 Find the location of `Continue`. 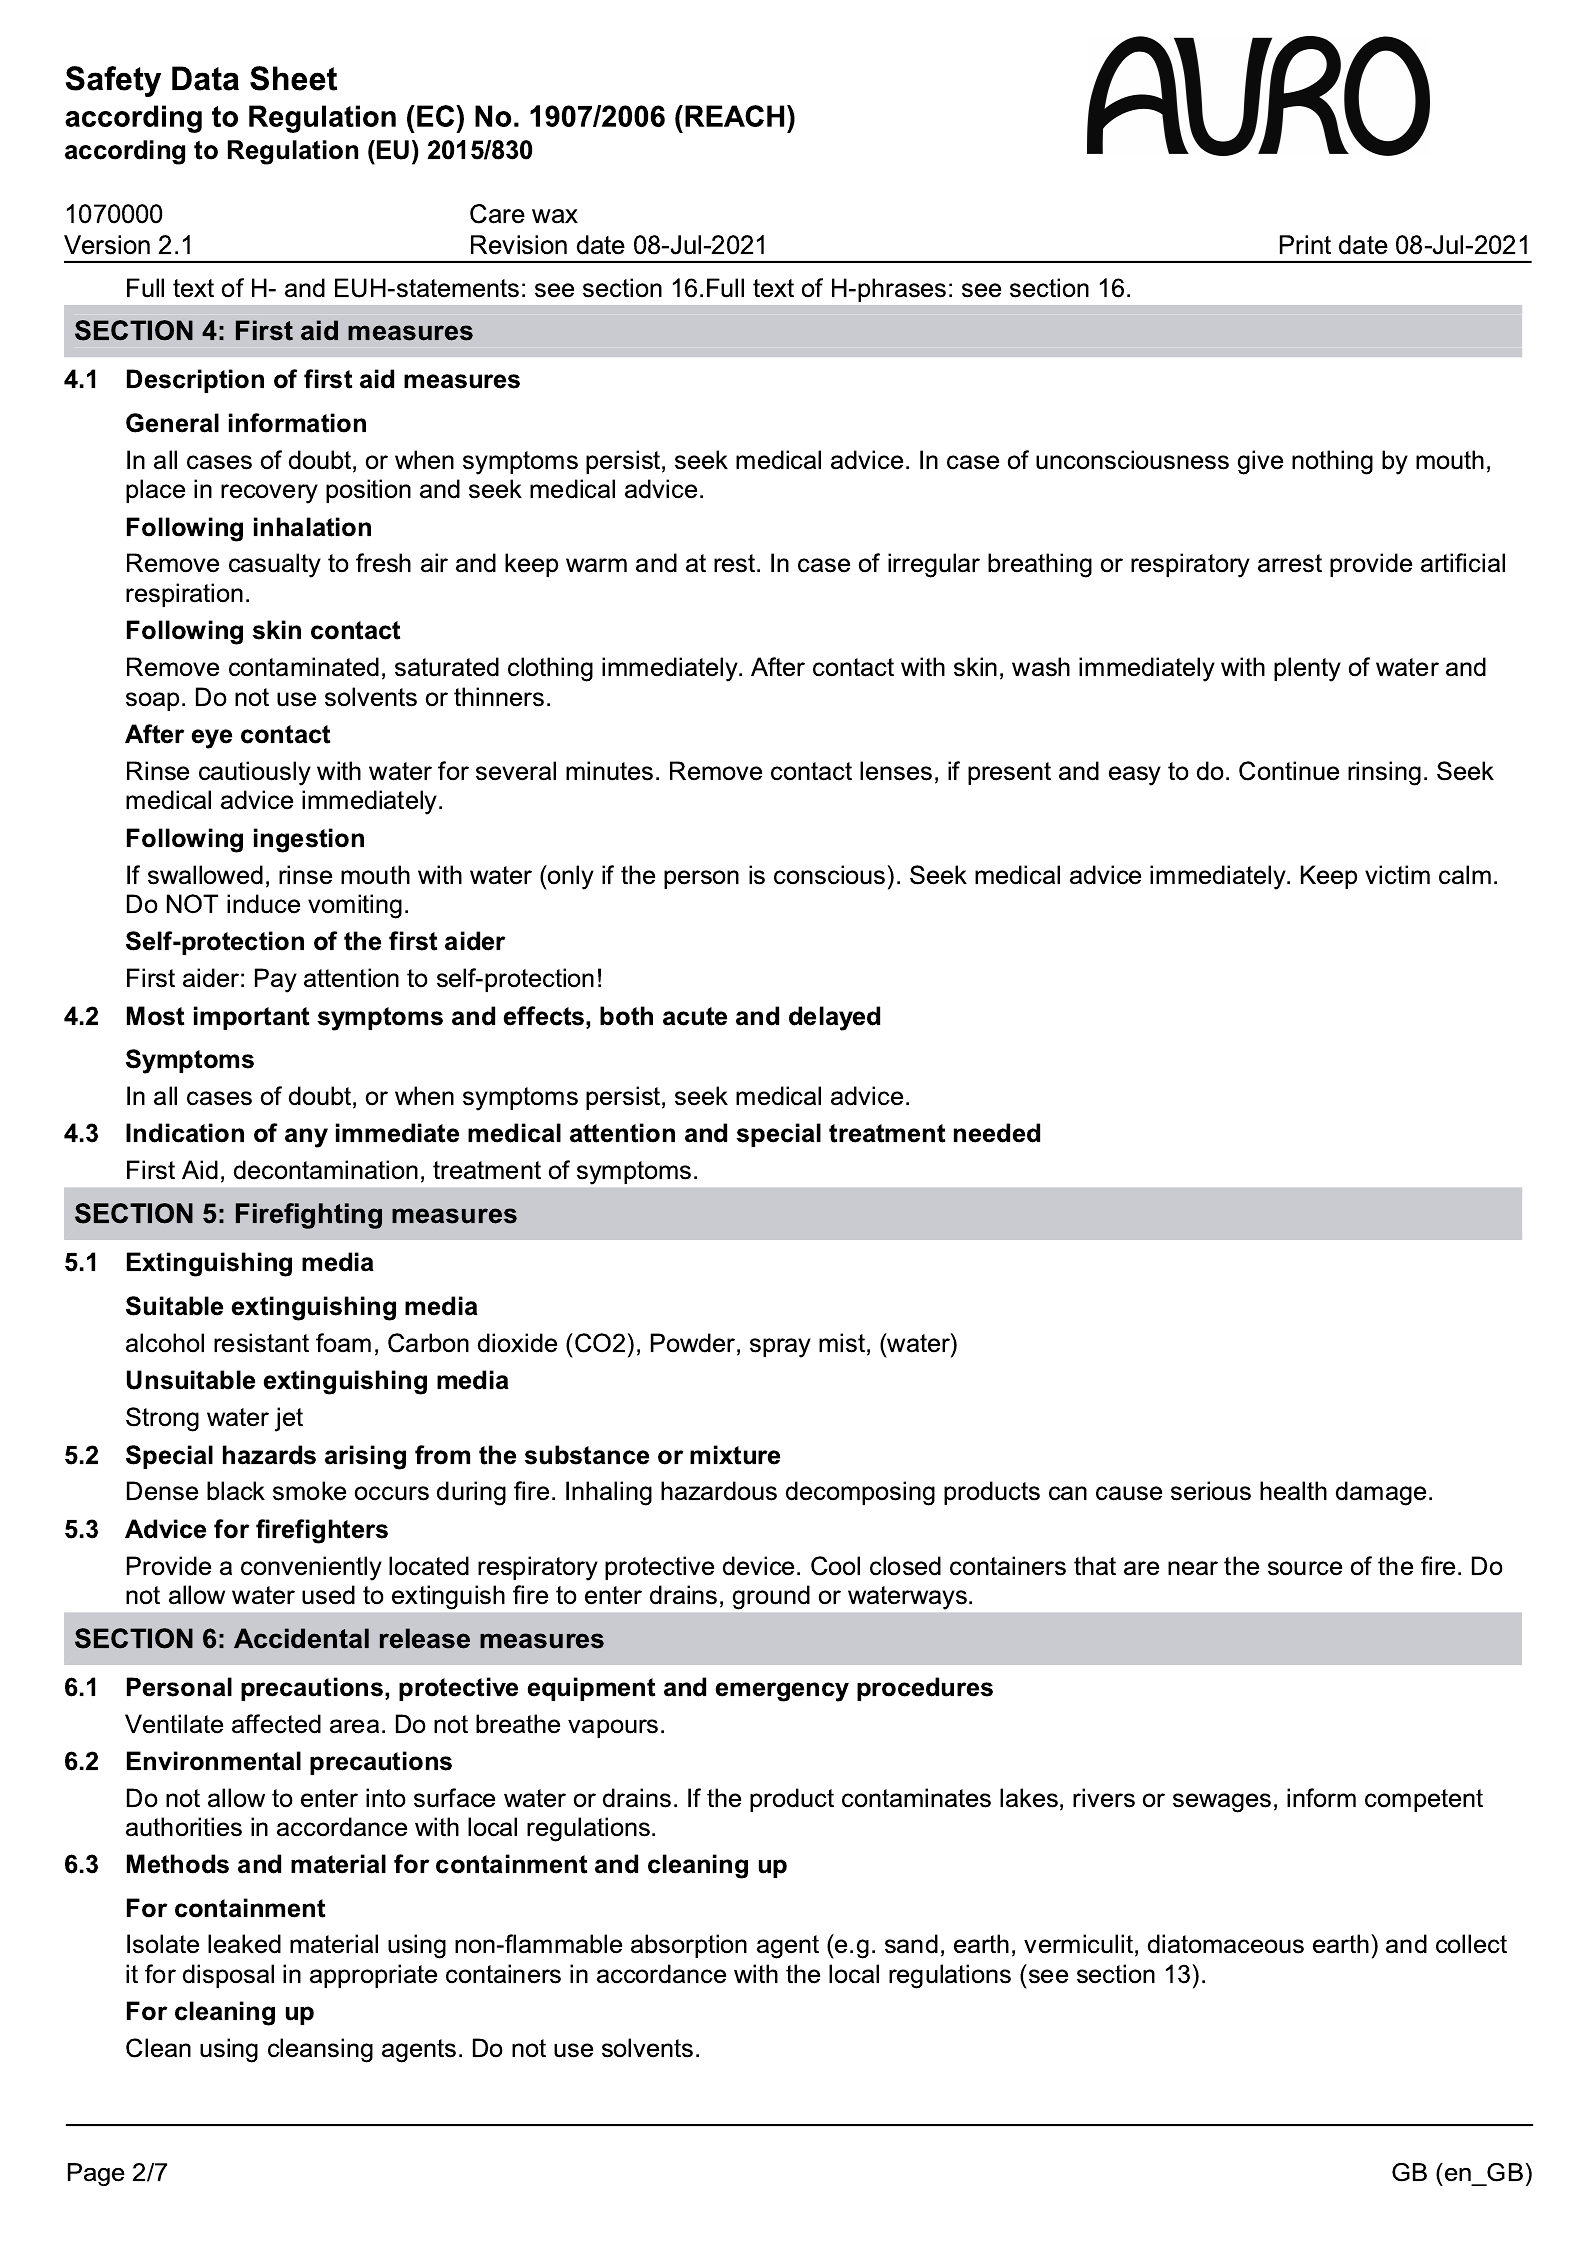

Continue is located at coordinates (1289, 771).
